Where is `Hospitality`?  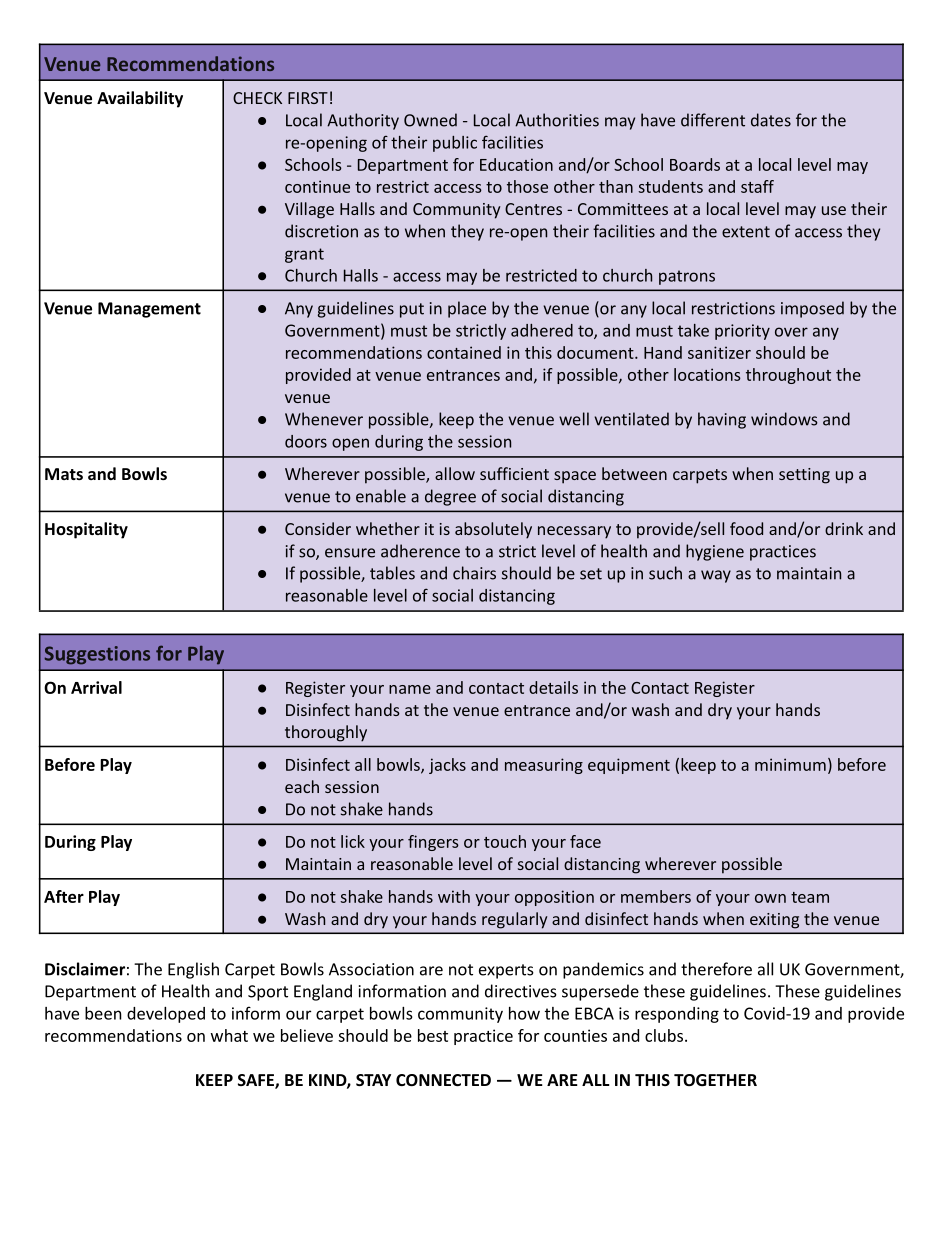 Hospitality is located at coordinates (86, 530).
